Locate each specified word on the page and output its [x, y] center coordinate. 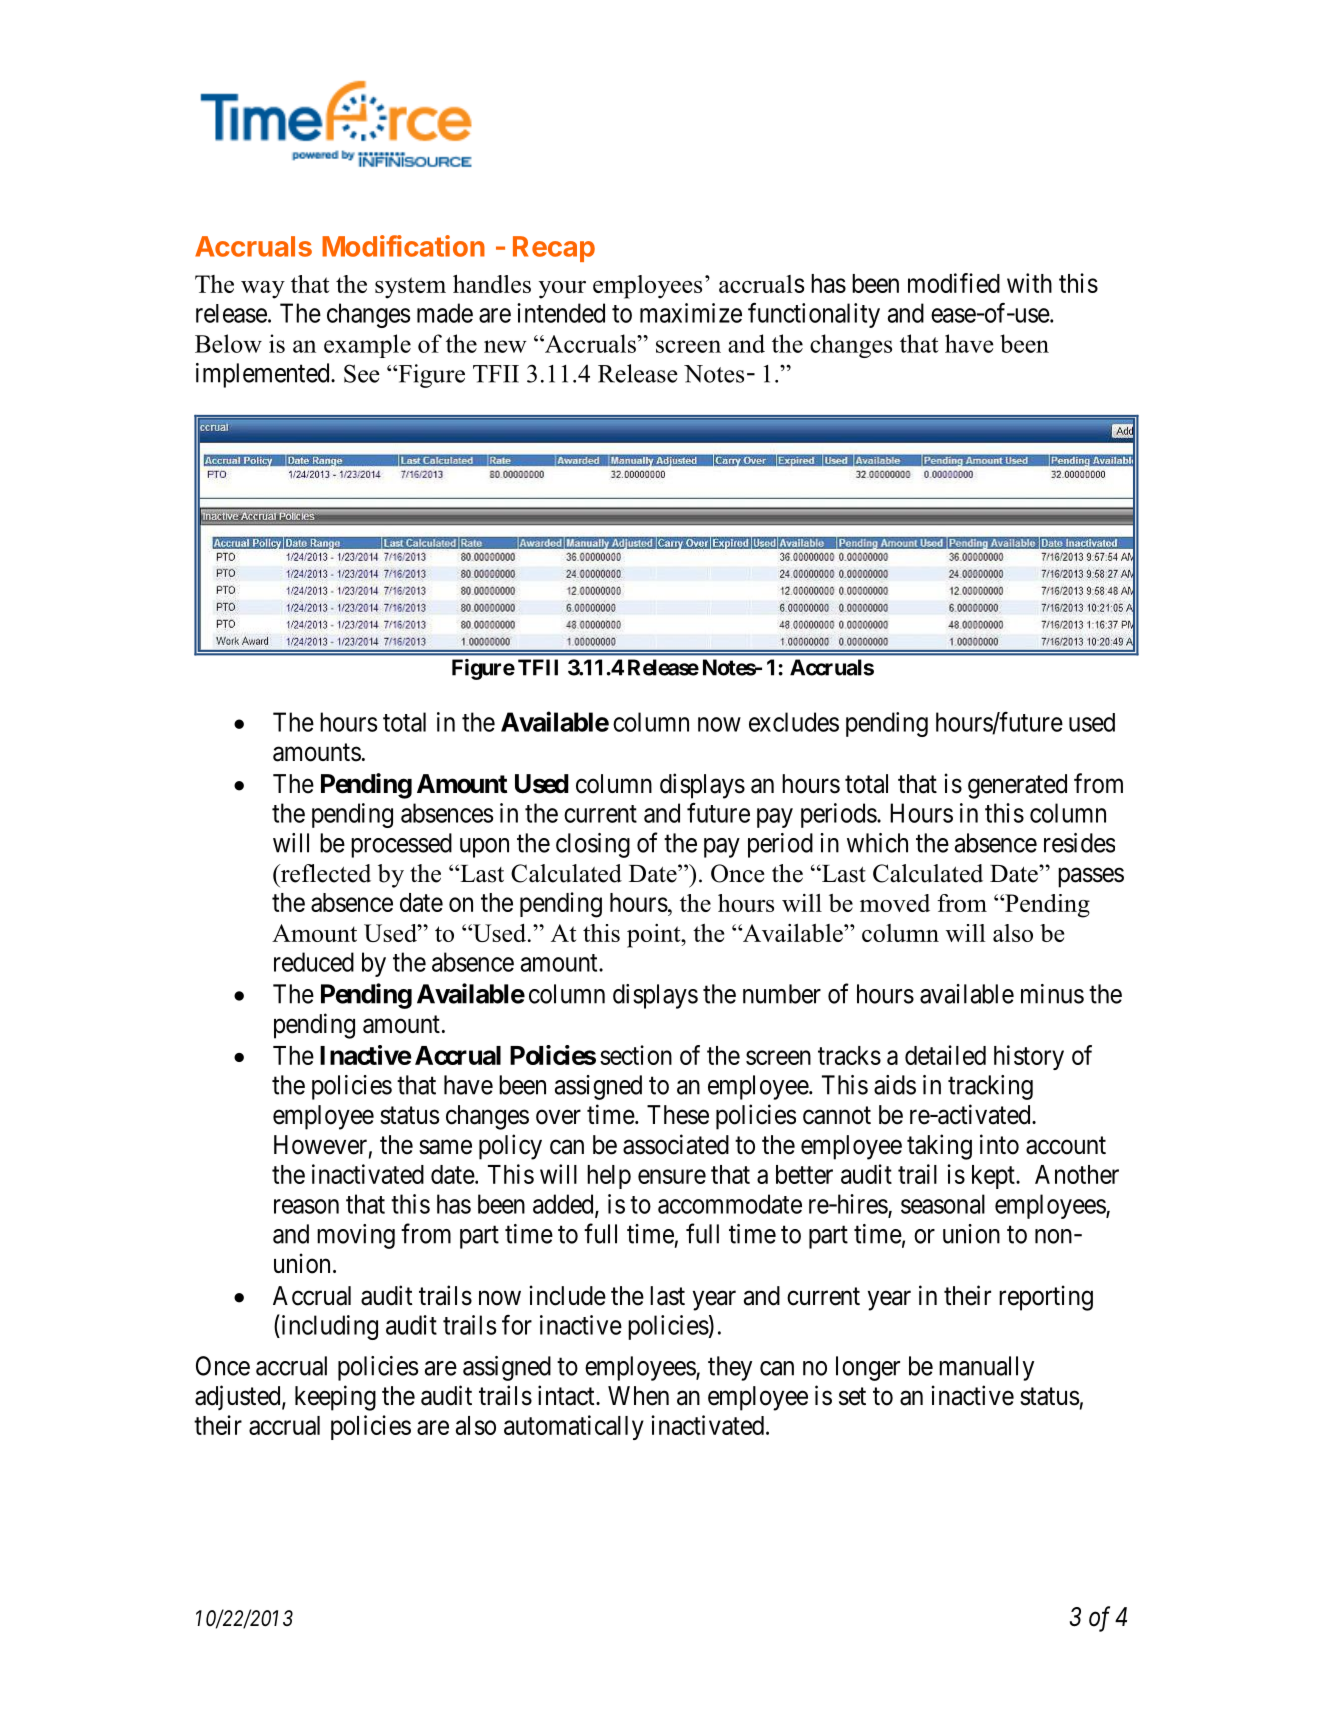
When [638, 1396]
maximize [691, 313]
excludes [794, 722]
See [362, 373]
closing [593, 845]
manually [986, 1368]
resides [1079, 843]
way [263, 290]
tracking [990, 1087]
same [445, 1147]
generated [1017, 786]
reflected [325, 873]
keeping [335, 1398]
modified [954, 283]
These [678, 1115]
